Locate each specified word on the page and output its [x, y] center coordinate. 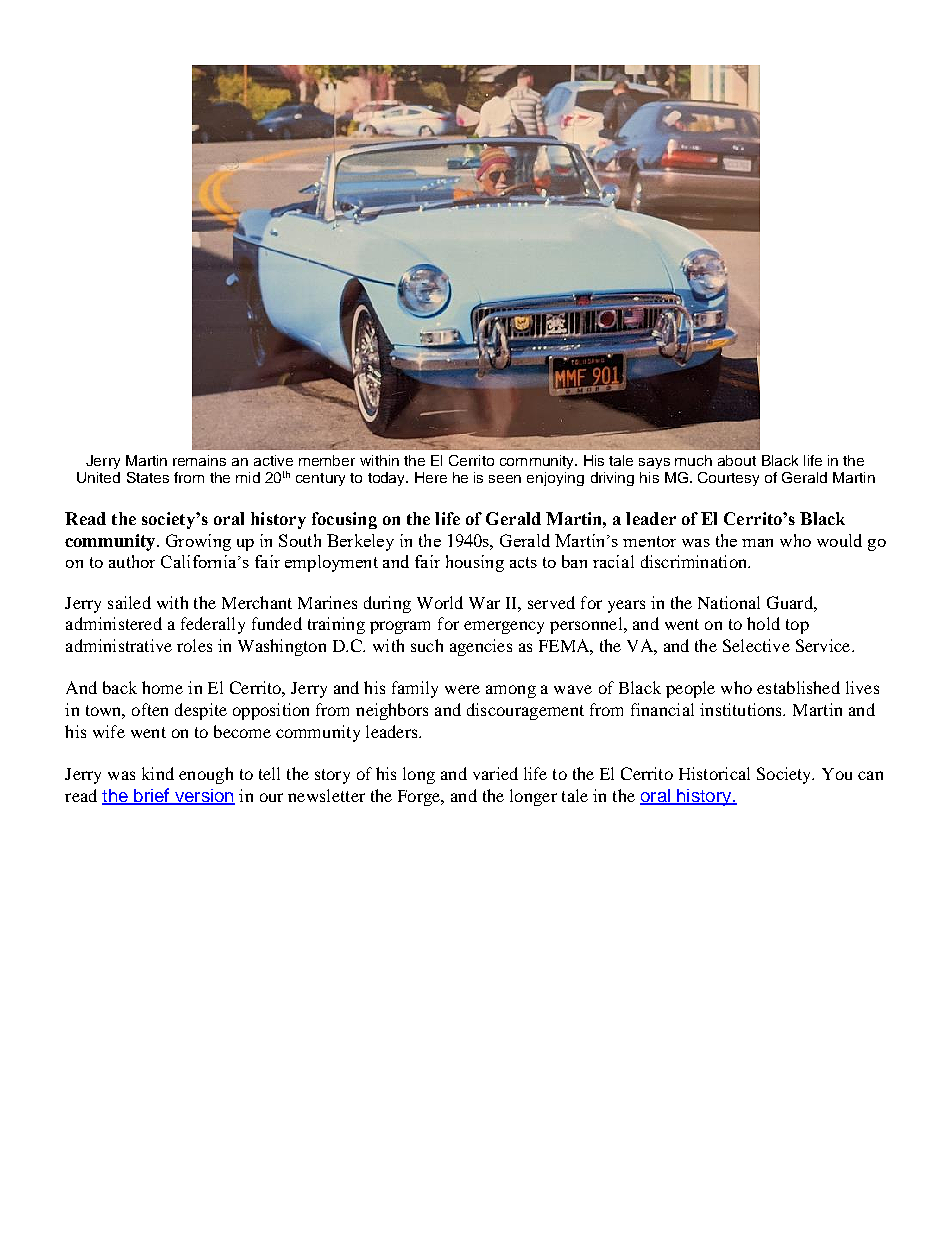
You [837, 774]
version [203, 797]
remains [199, 460]
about [737, 460]
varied [495, 773]
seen [505, 479]
